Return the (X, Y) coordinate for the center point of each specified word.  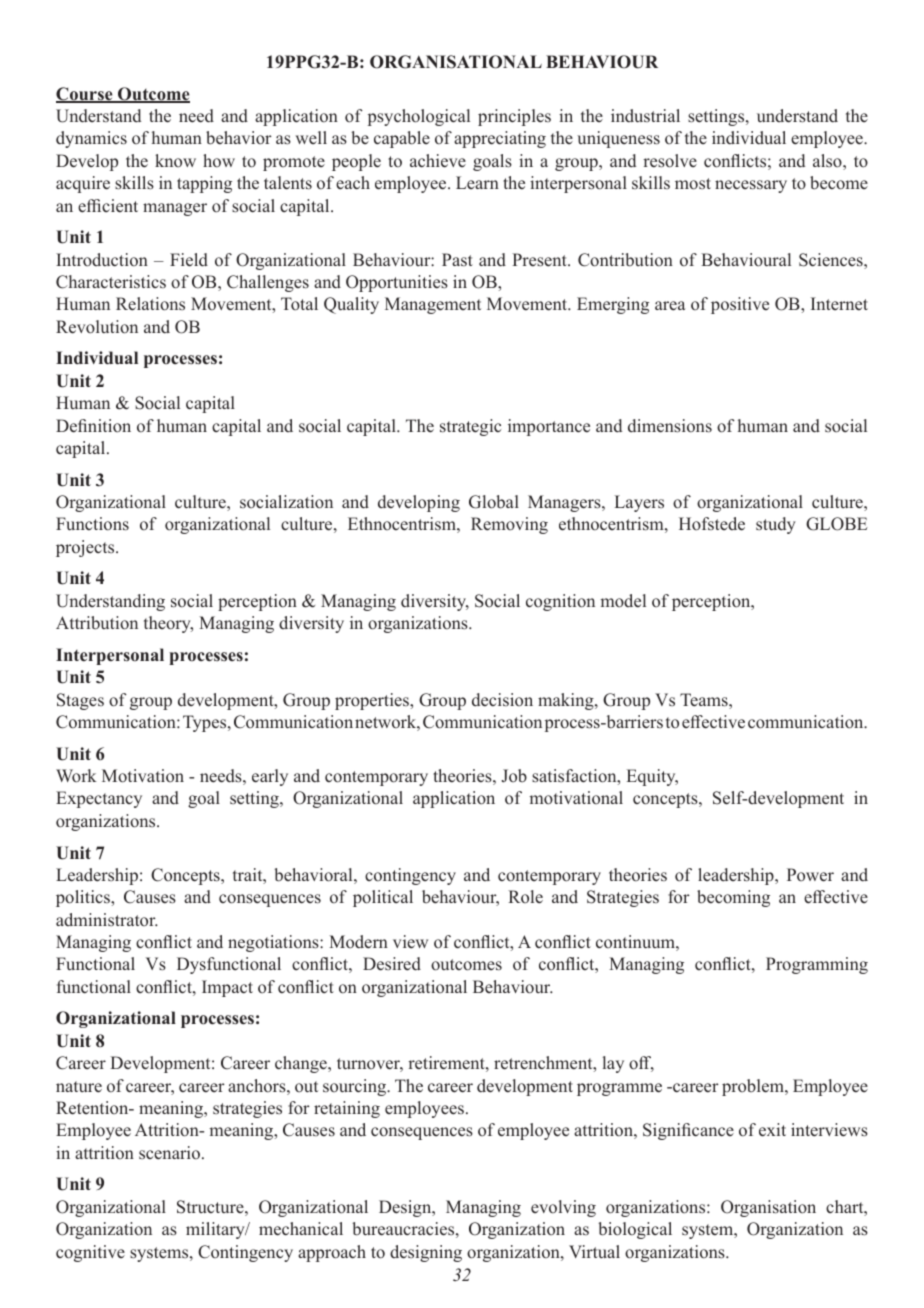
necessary (751, 186)
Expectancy (99, 799)
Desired (392, 964)
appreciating (500, 139)
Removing (509, 525)
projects (86, 548)
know (175, 160)
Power (810, 875)
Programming (817, 965)
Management (433, 305)
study (776, 525)
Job (514, 776)
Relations (150, 304)
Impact (227, 988)
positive (740, 305)
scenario (171, 1153)
